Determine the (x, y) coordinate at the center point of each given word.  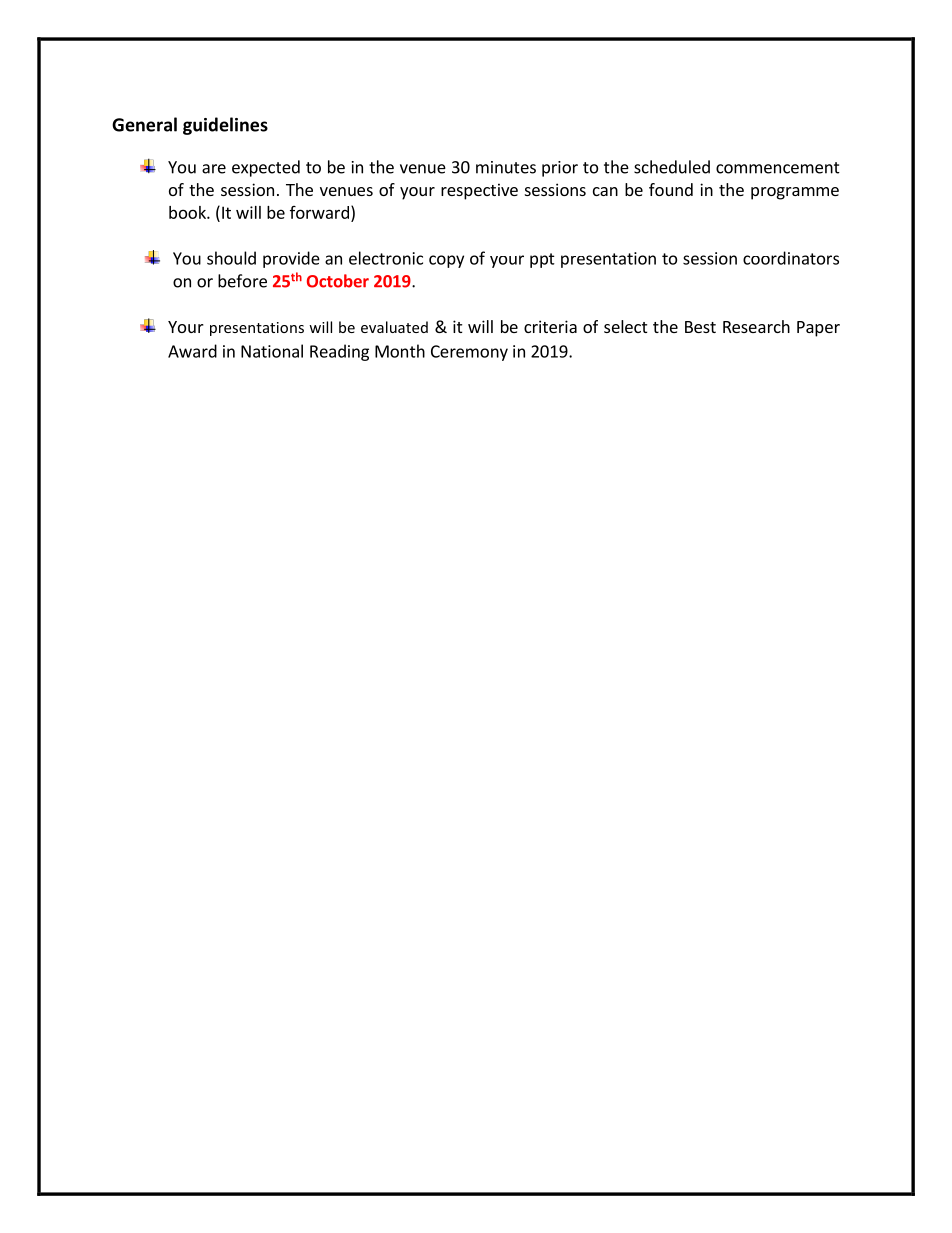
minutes (506, 167)
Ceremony (469, 353)
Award (192, 351)
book (188, 212)
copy (446, 261)
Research (756, 326)
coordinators (791, 258)
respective (479, 191)
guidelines (225, 126)
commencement (778, 168)
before (242, 281)
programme (795, 193)
